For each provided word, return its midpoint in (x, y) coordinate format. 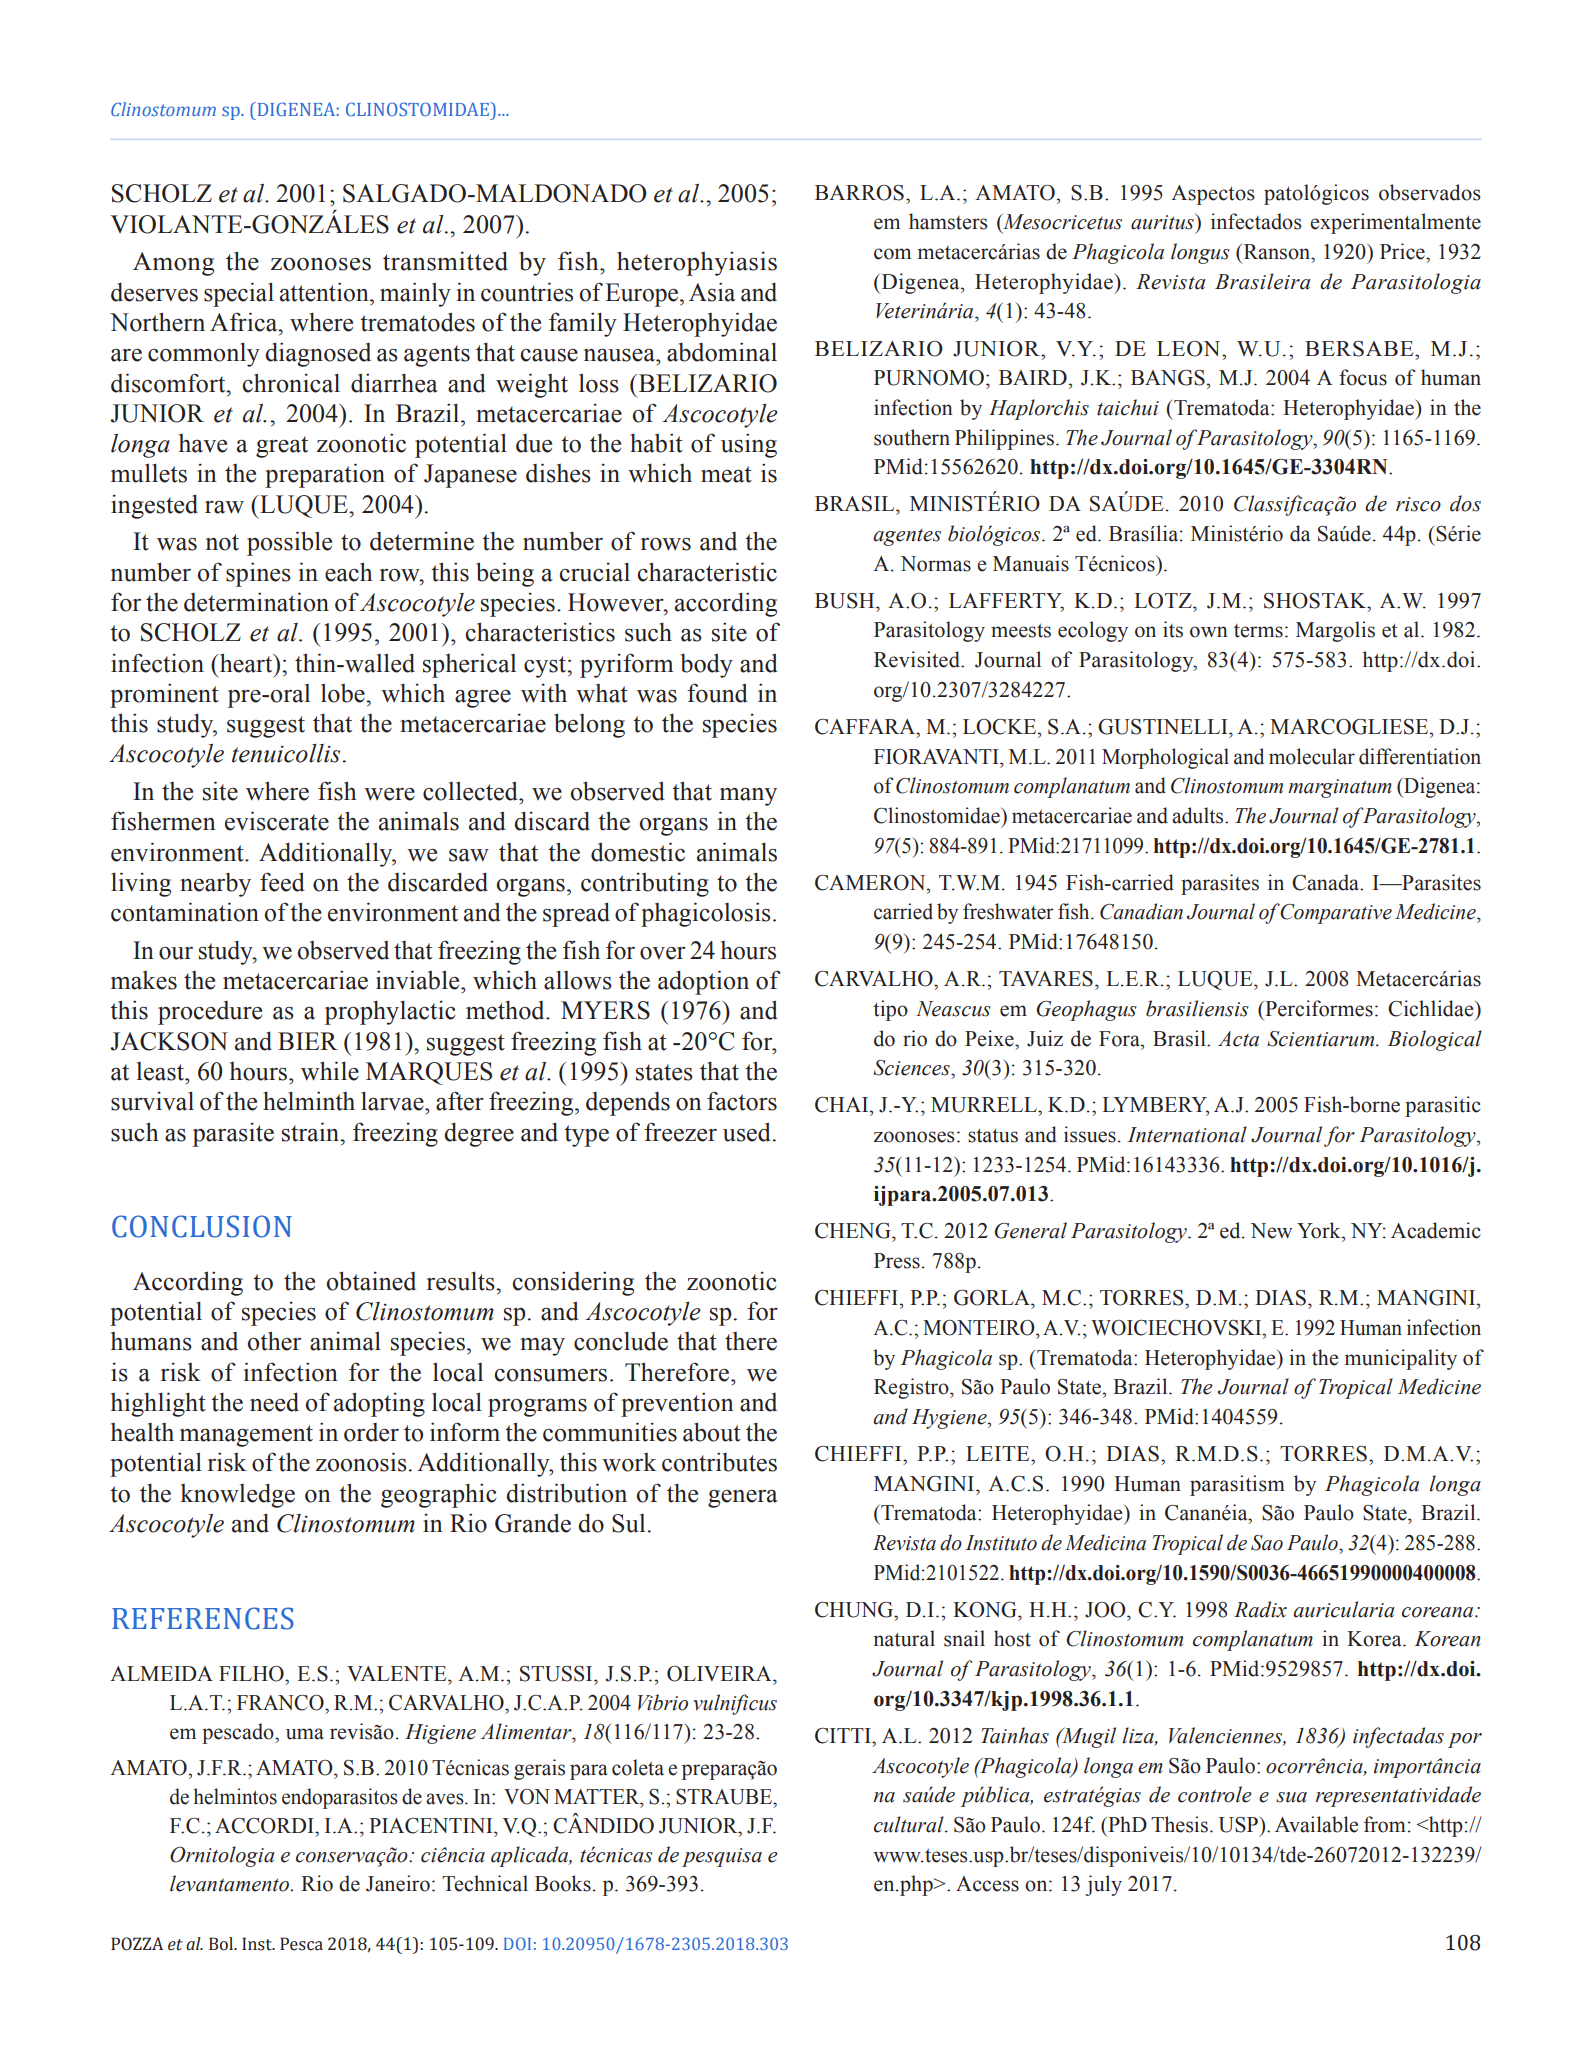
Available (1316, 1824)
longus (1200, 253)
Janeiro (398, 1883)
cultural (910, 1824)
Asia (712, 292)
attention (325, 292)
